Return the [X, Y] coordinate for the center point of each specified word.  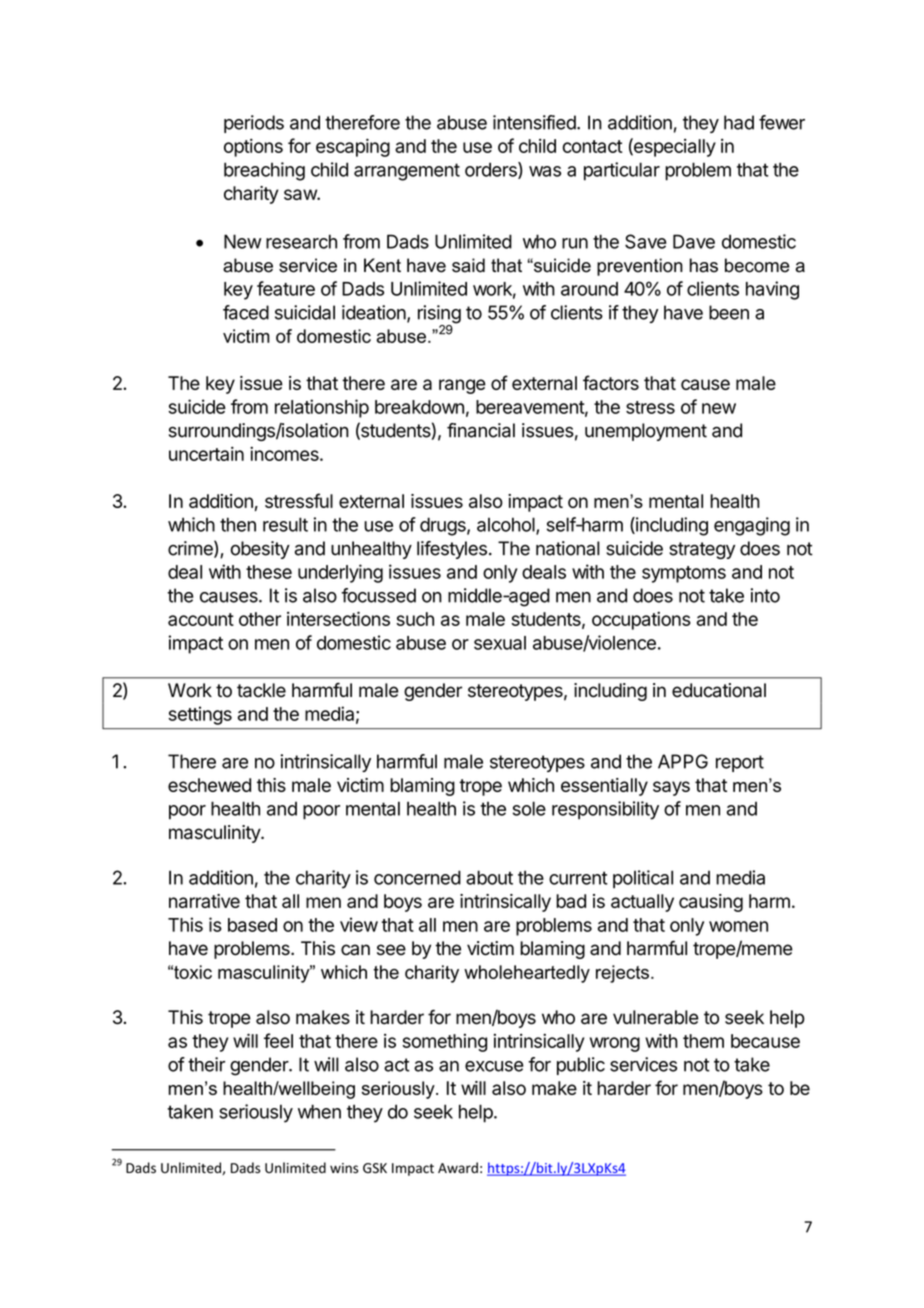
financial [481, 430]
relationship [322, 408]
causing [711, 903]
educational [719, 690]
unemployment [646, 432]
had [739, 122]
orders [492, 170]
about [489, 877]
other [260, 619]
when [319, 1111]
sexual [500, 643]
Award [458, 1167]
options [253, 147]
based [252, 925]
